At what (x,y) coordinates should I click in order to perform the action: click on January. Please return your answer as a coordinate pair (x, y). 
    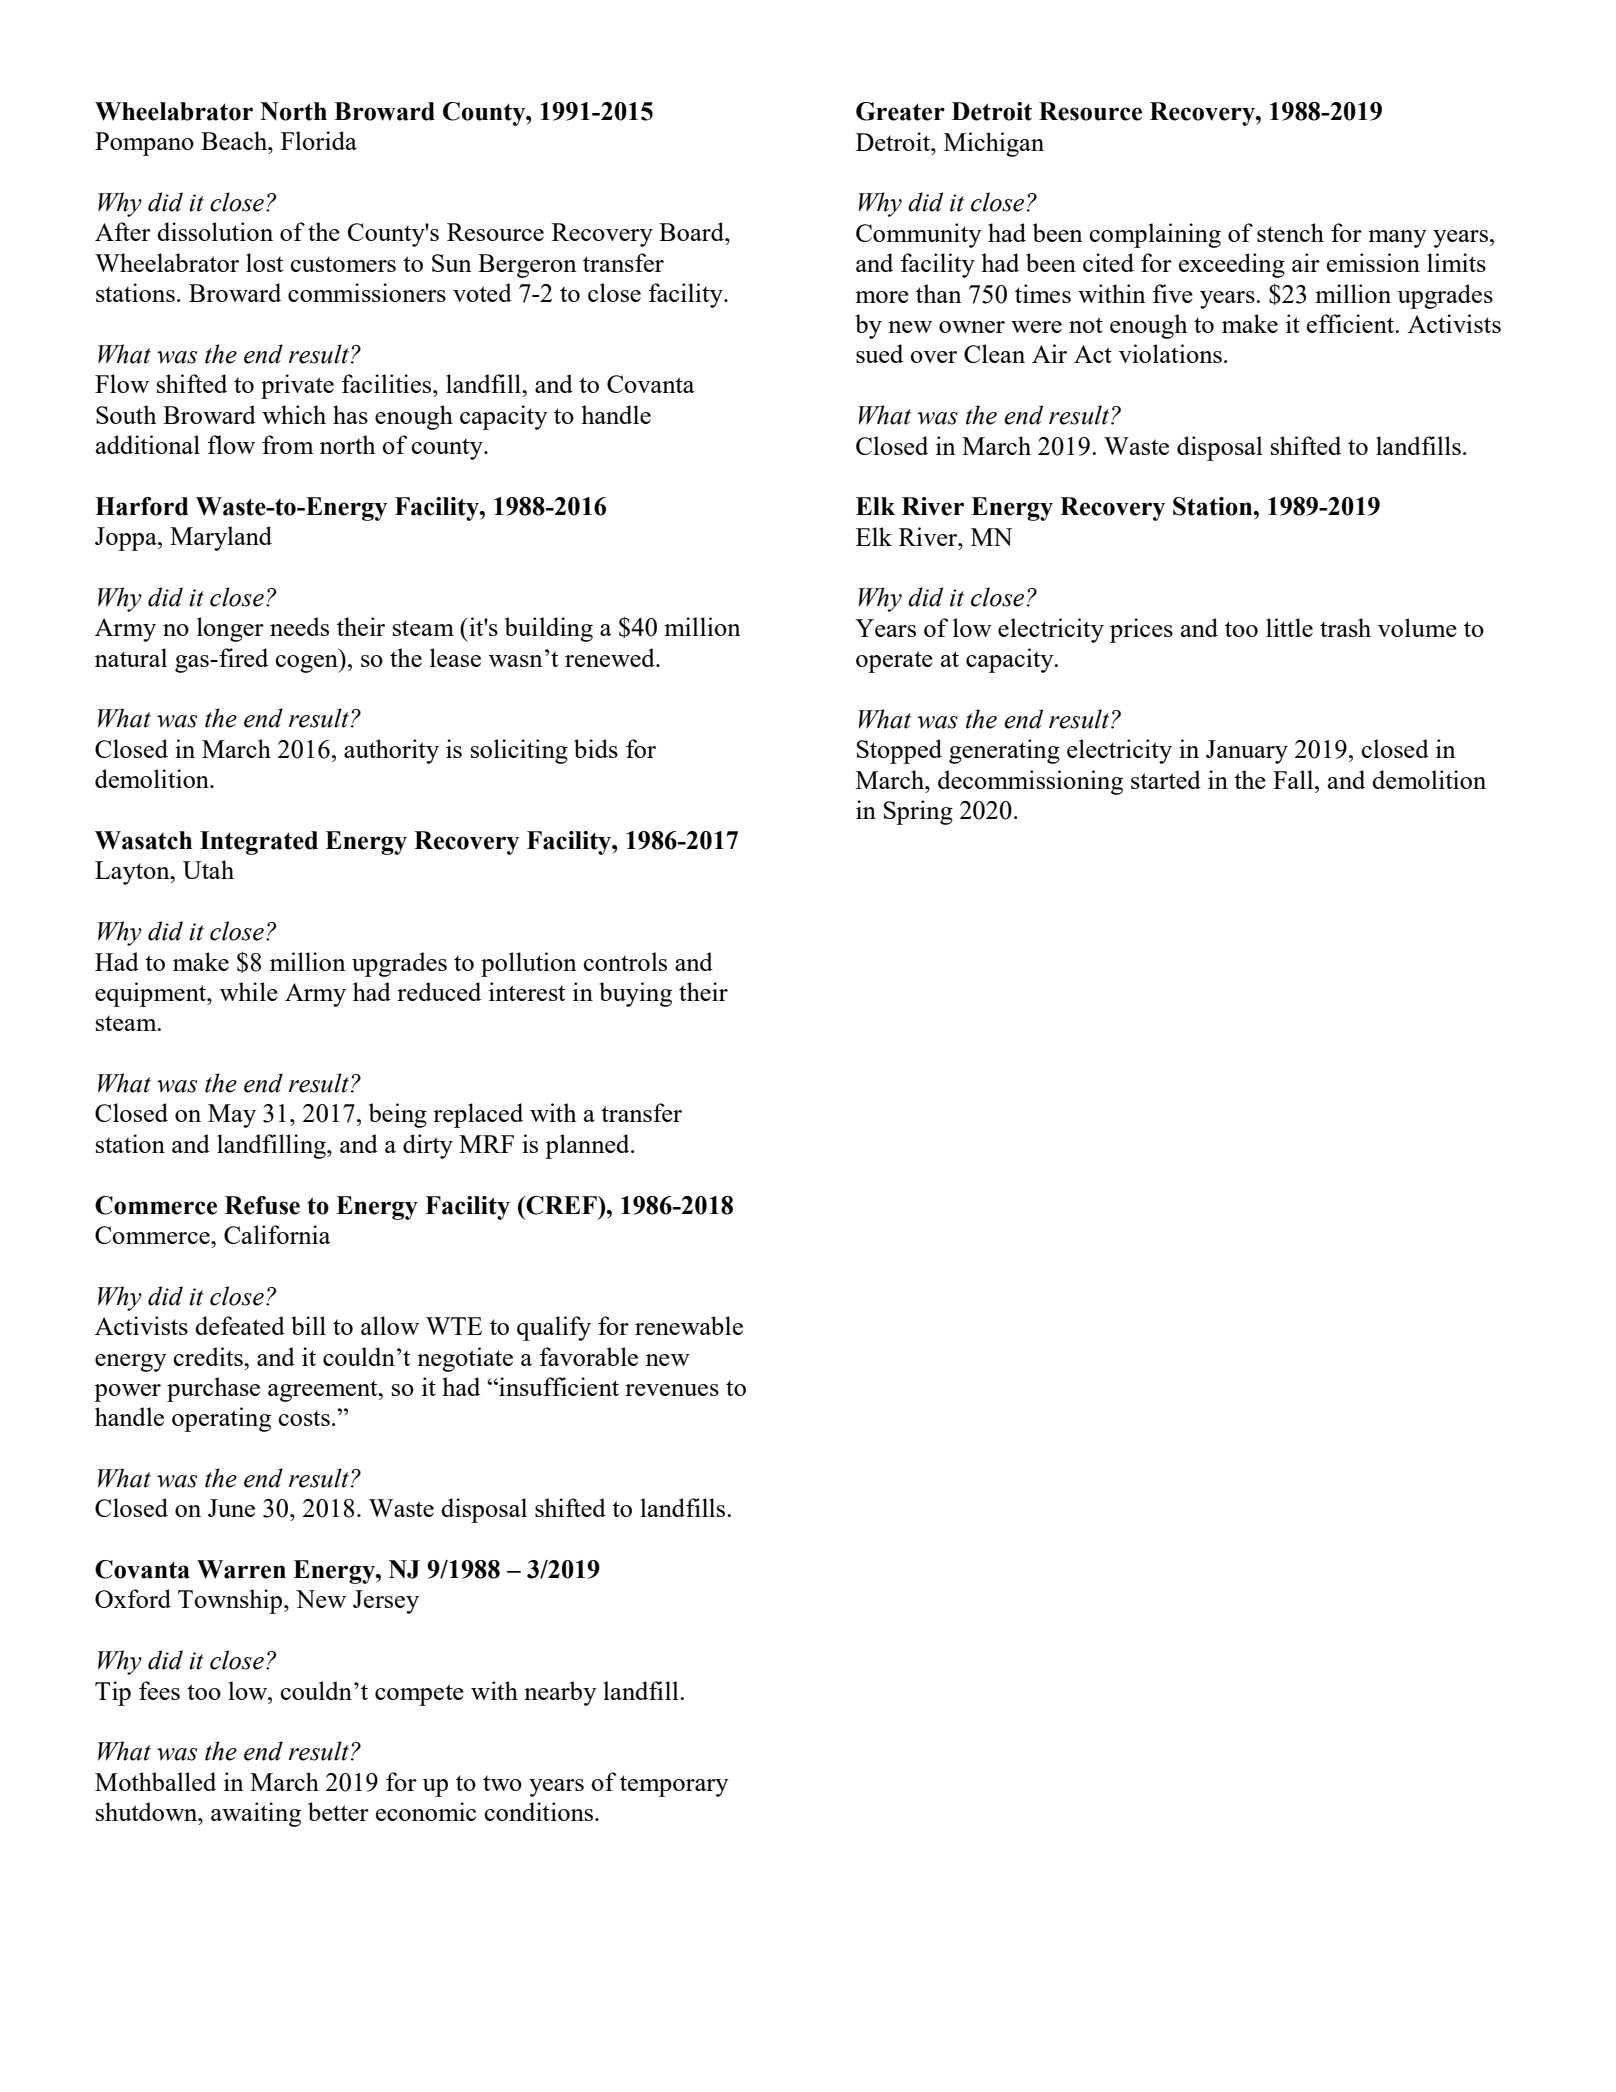
    Looking at the image, I should click on (1247, 752).
